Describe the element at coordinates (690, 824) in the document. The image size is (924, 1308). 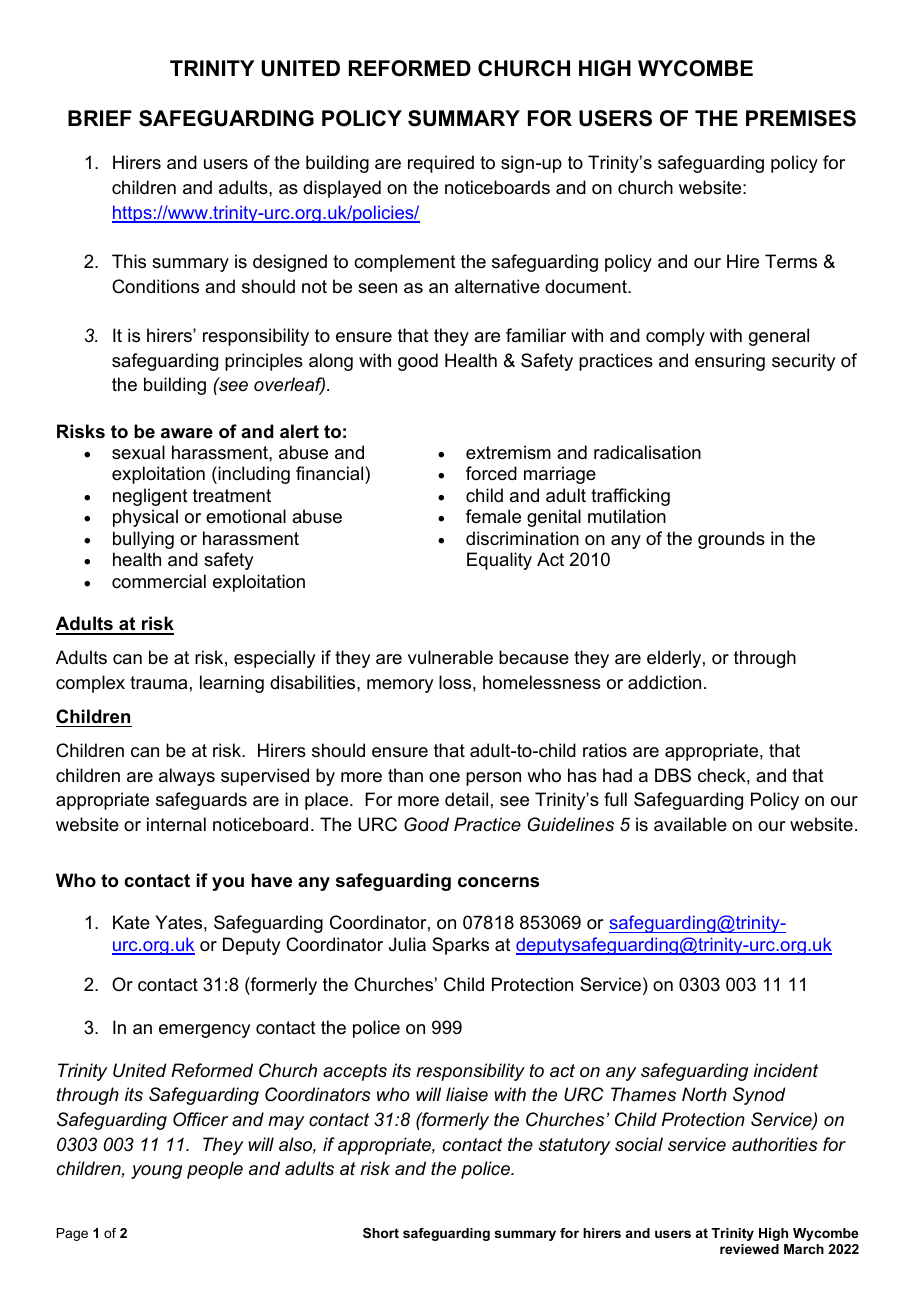
I see `available` at that location.
